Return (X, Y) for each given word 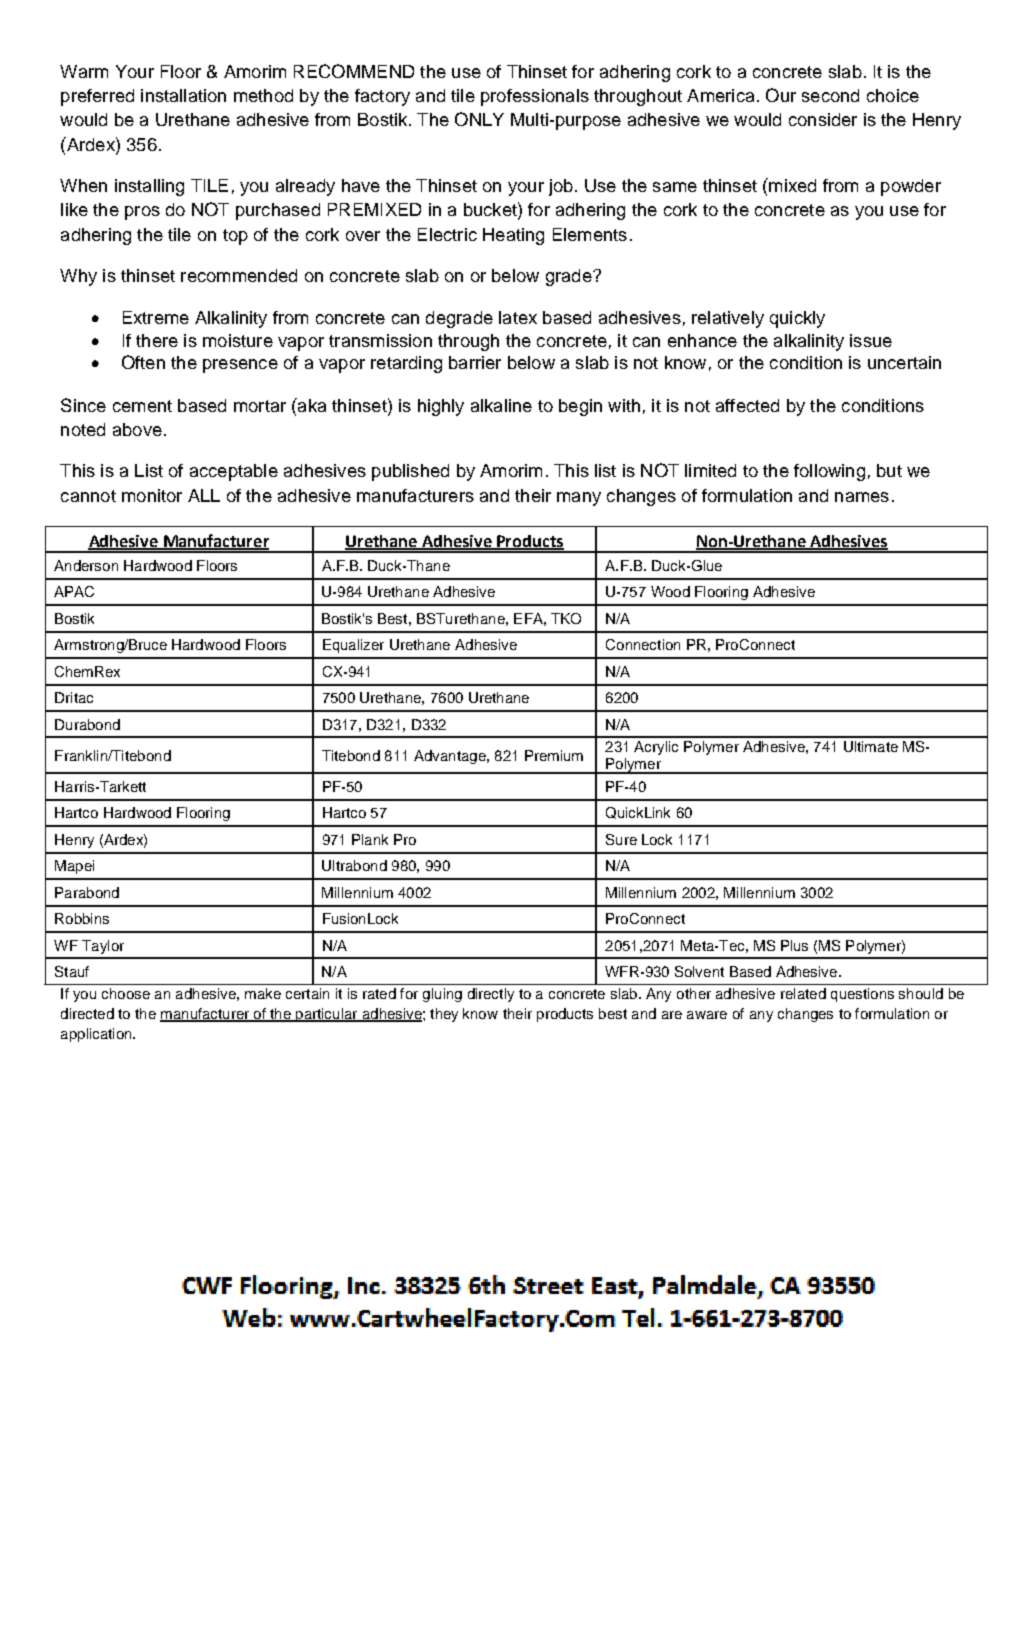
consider (823, 119)
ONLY (479, 119)
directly (491, 995)
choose (126, 993)
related (803, 993)
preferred (97, 97)
